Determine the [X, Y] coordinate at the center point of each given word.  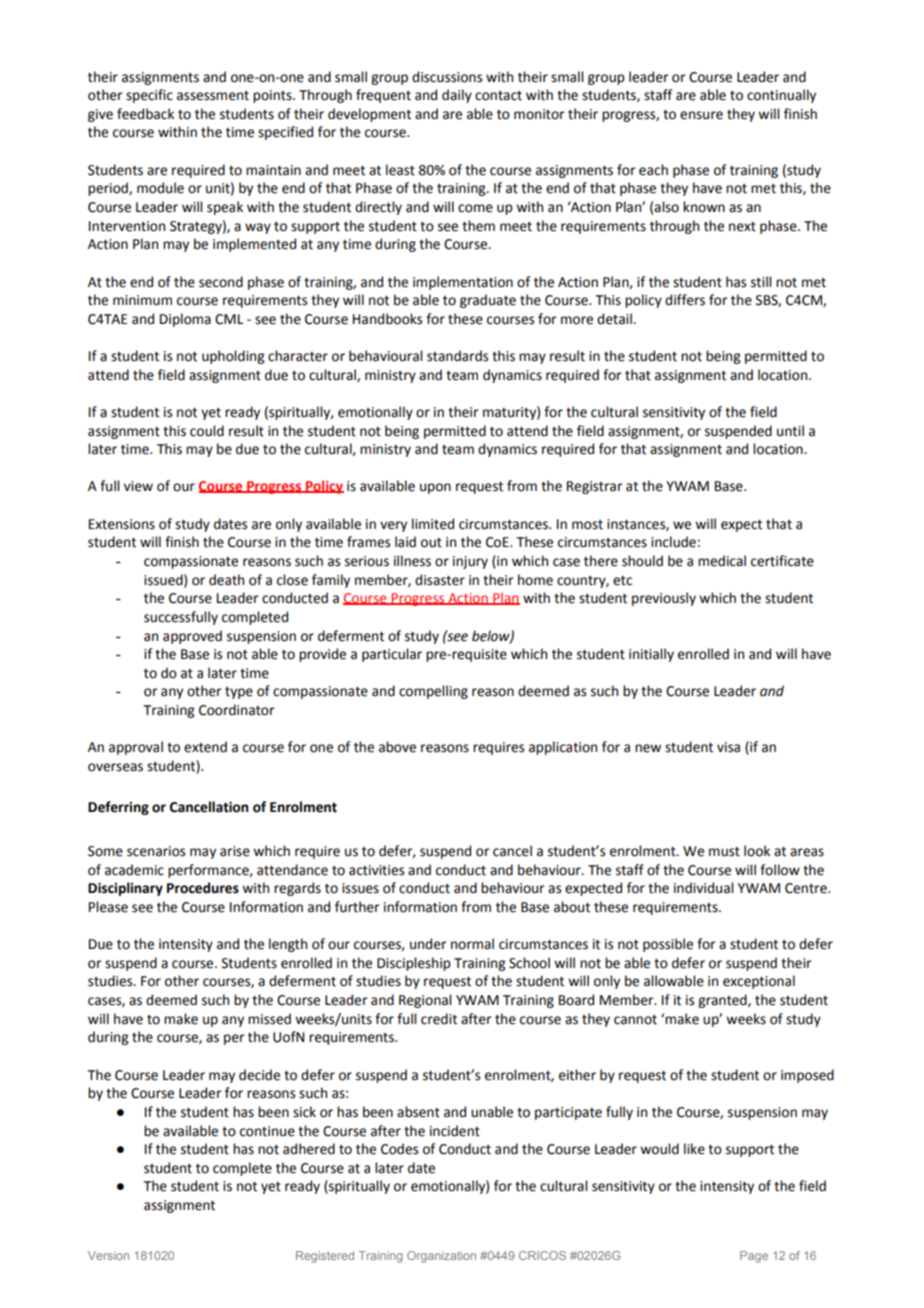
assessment [213, 96]
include [673, 542]
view [138, 486]
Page [754, 1257]
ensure [701, 115]
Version [108, 1255]
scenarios [156, 851]
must [724, 852]
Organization [441, 1257]
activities [376, 870]
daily [457, 96]
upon [435, 488]
